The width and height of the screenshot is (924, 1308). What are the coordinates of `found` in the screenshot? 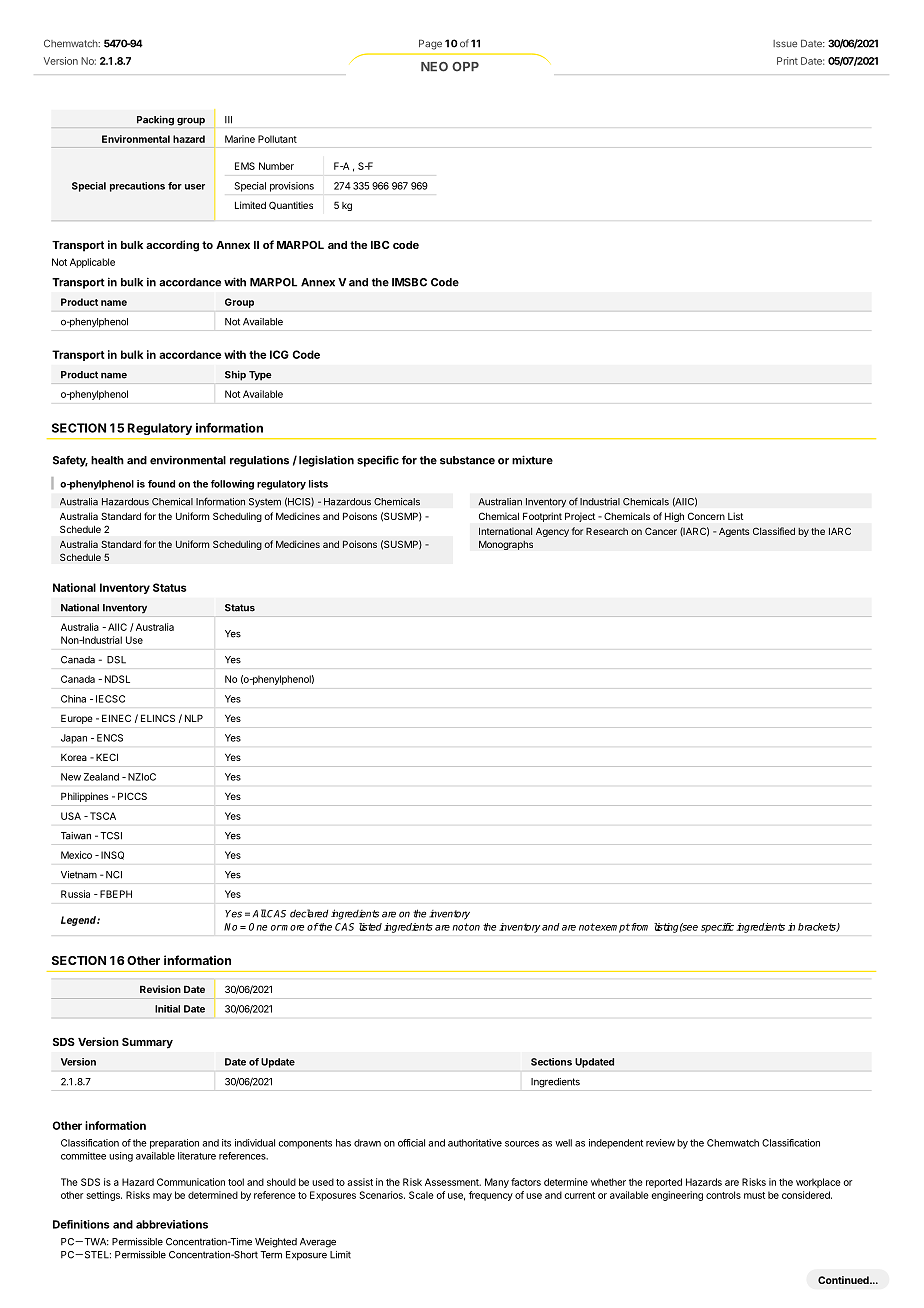 It's located at (161, 484).
